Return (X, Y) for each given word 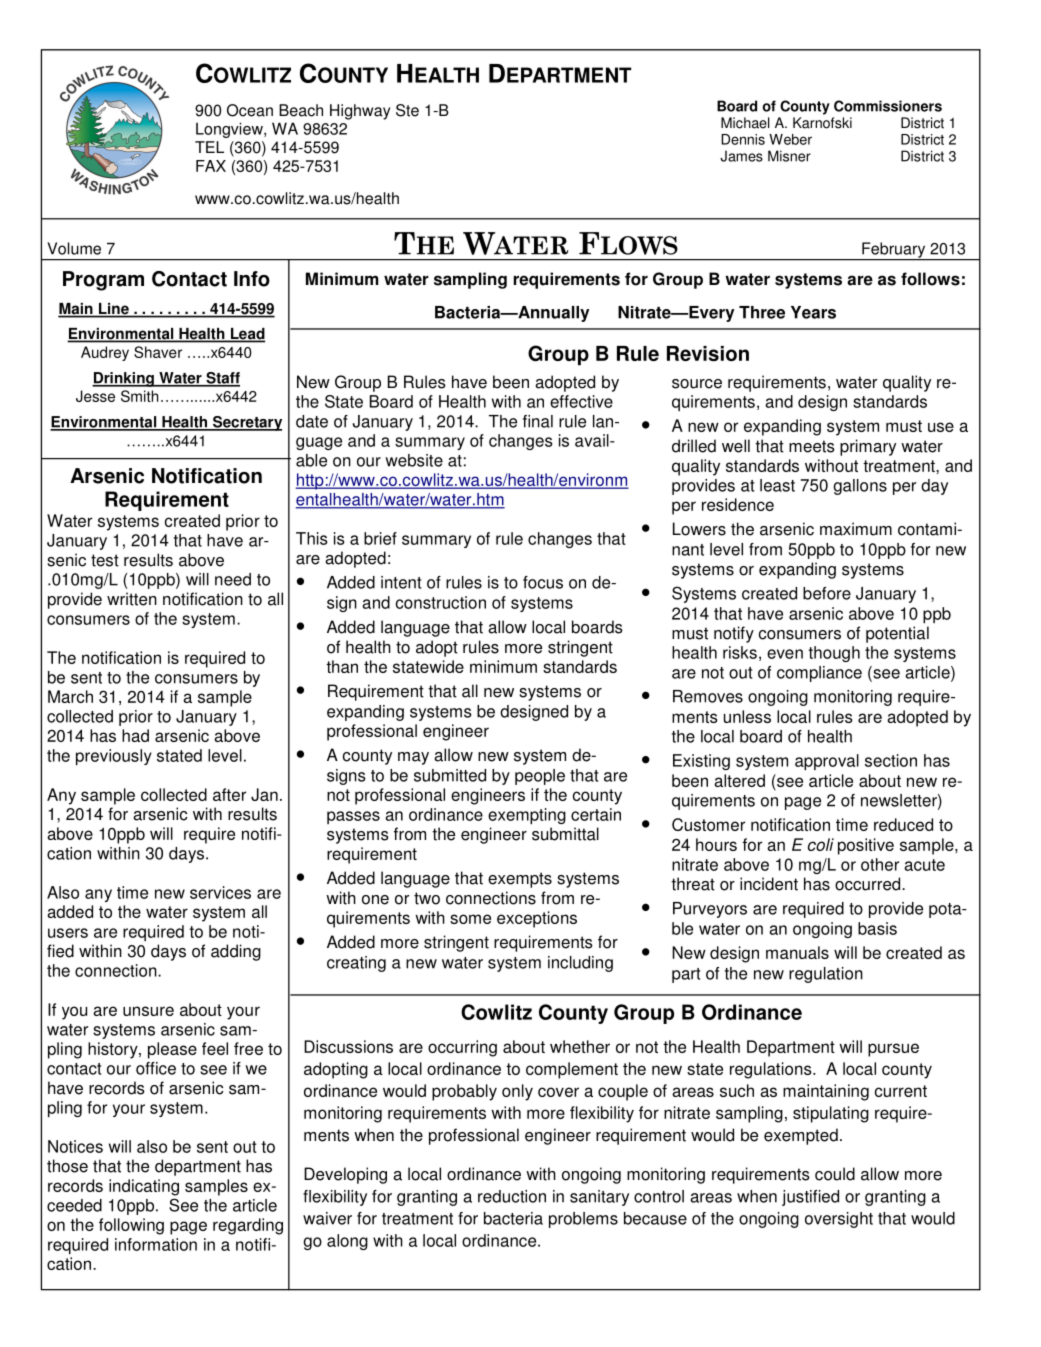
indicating (144, 1187)
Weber (790, 139)
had (135, 735)
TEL (209, 147)
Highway (360, 112)
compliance (819, 674)
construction (441, 602)
